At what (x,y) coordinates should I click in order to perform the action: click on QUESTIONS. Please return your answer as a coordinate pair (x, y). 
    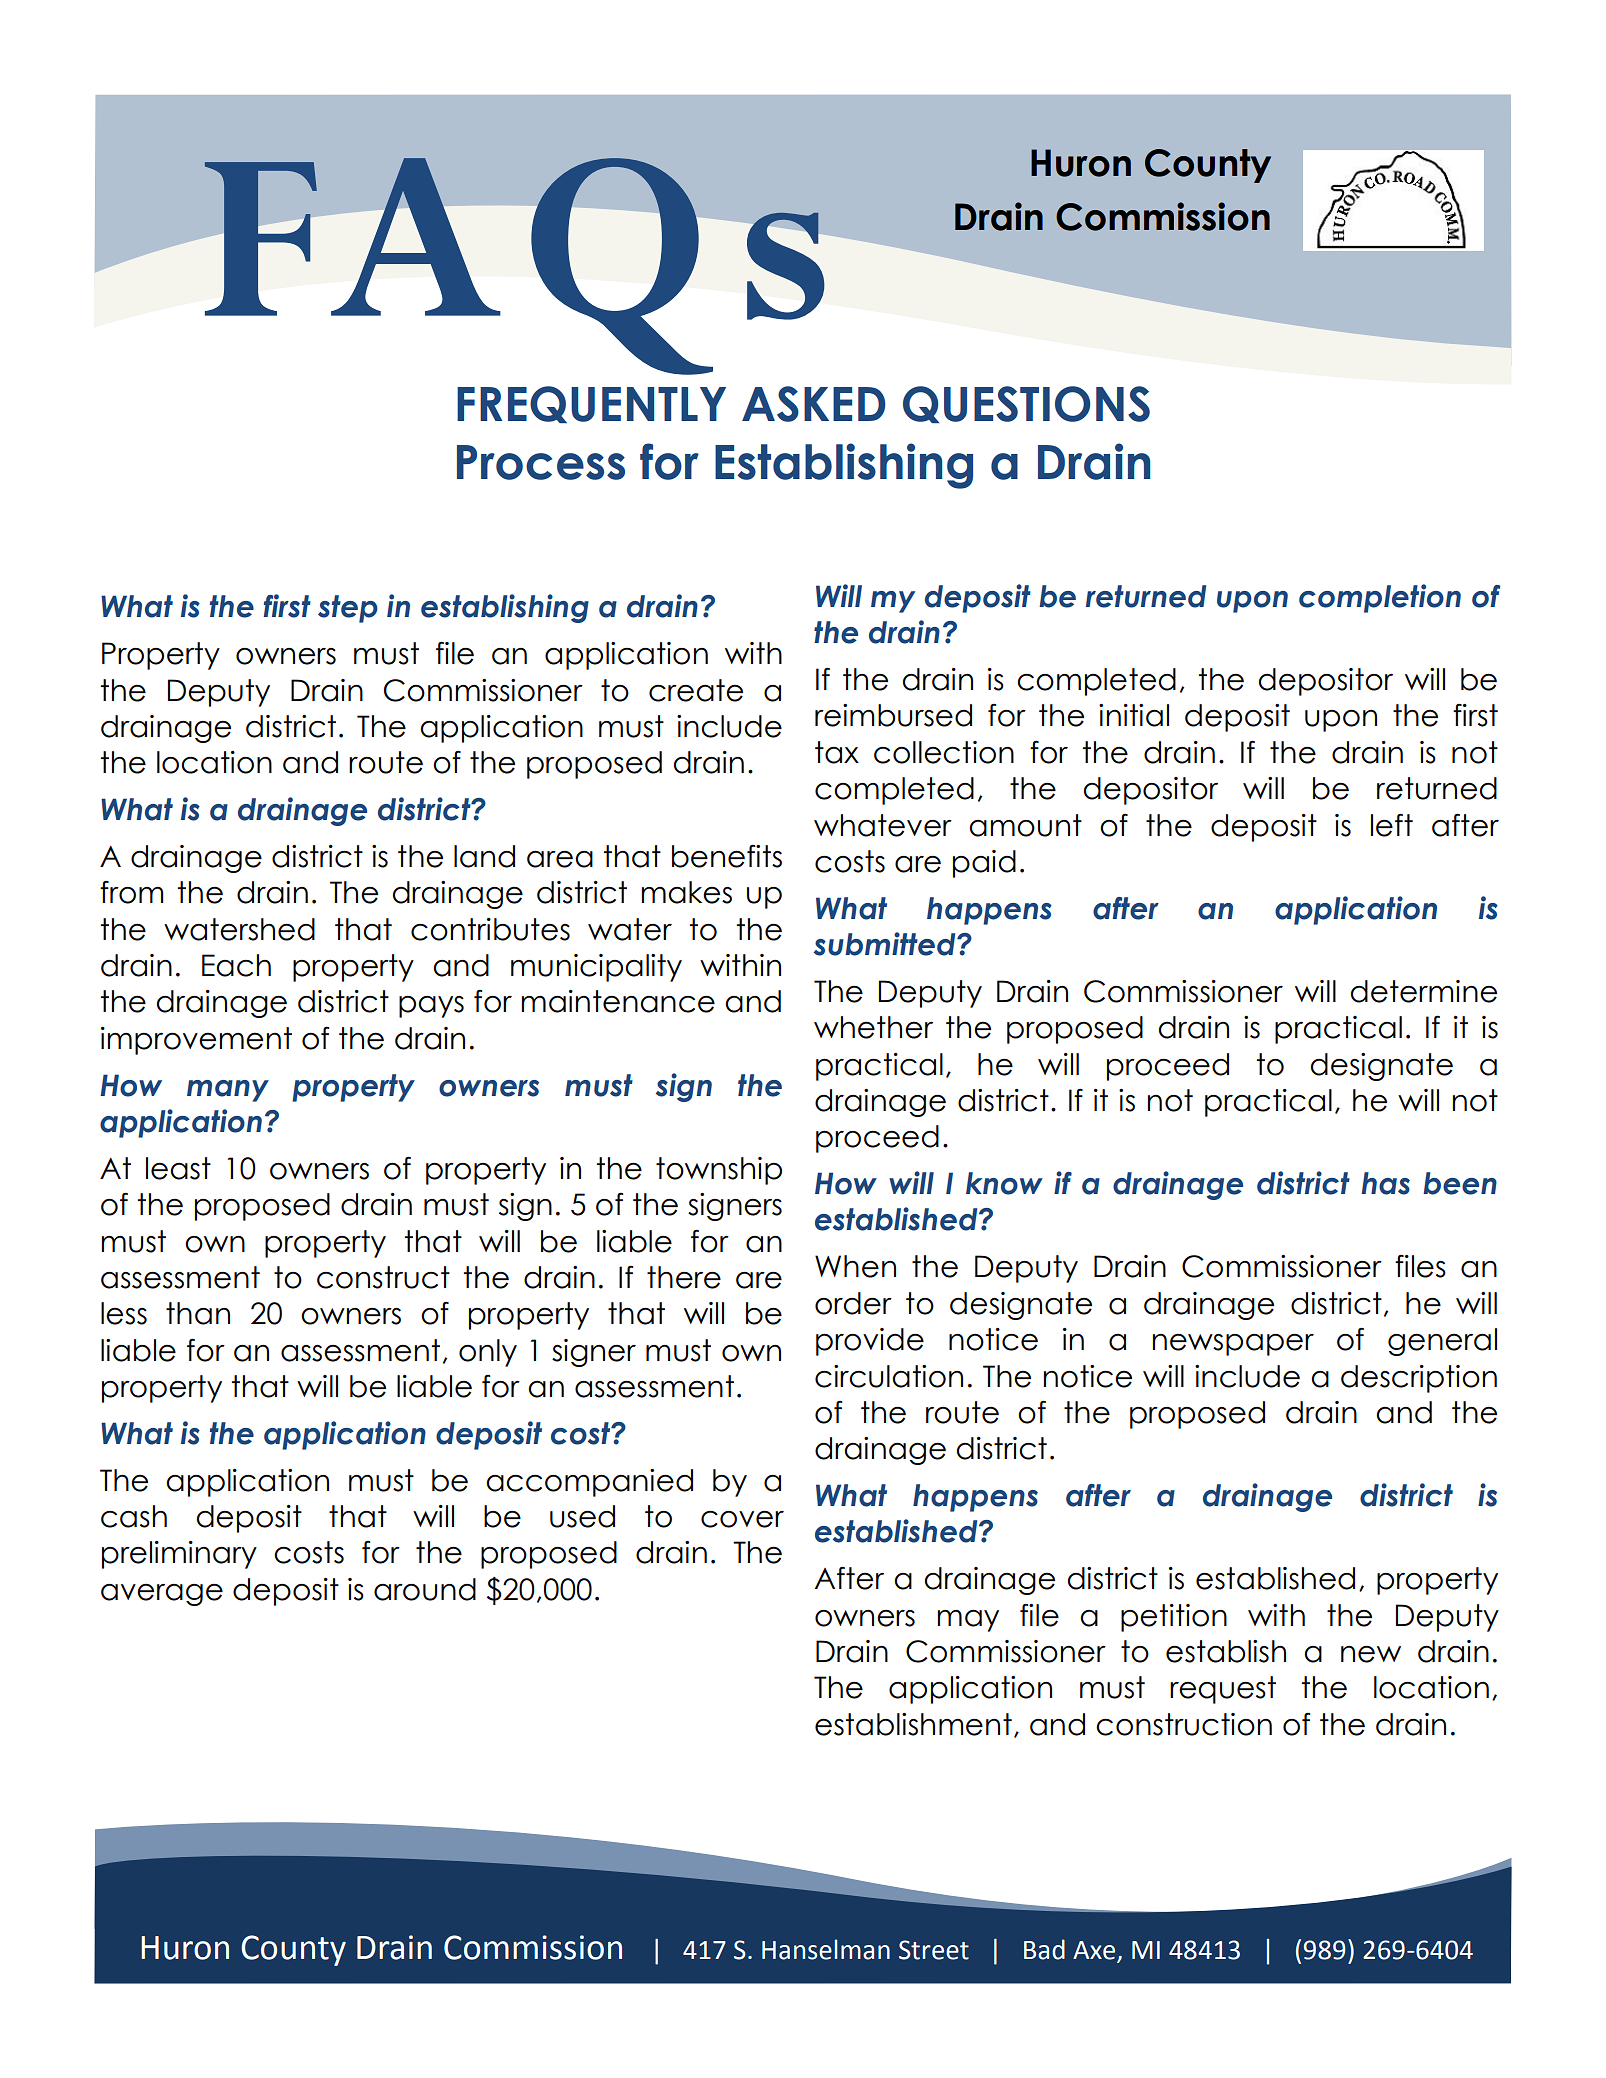
    Looking at the image, I should click on (1026, 404).
